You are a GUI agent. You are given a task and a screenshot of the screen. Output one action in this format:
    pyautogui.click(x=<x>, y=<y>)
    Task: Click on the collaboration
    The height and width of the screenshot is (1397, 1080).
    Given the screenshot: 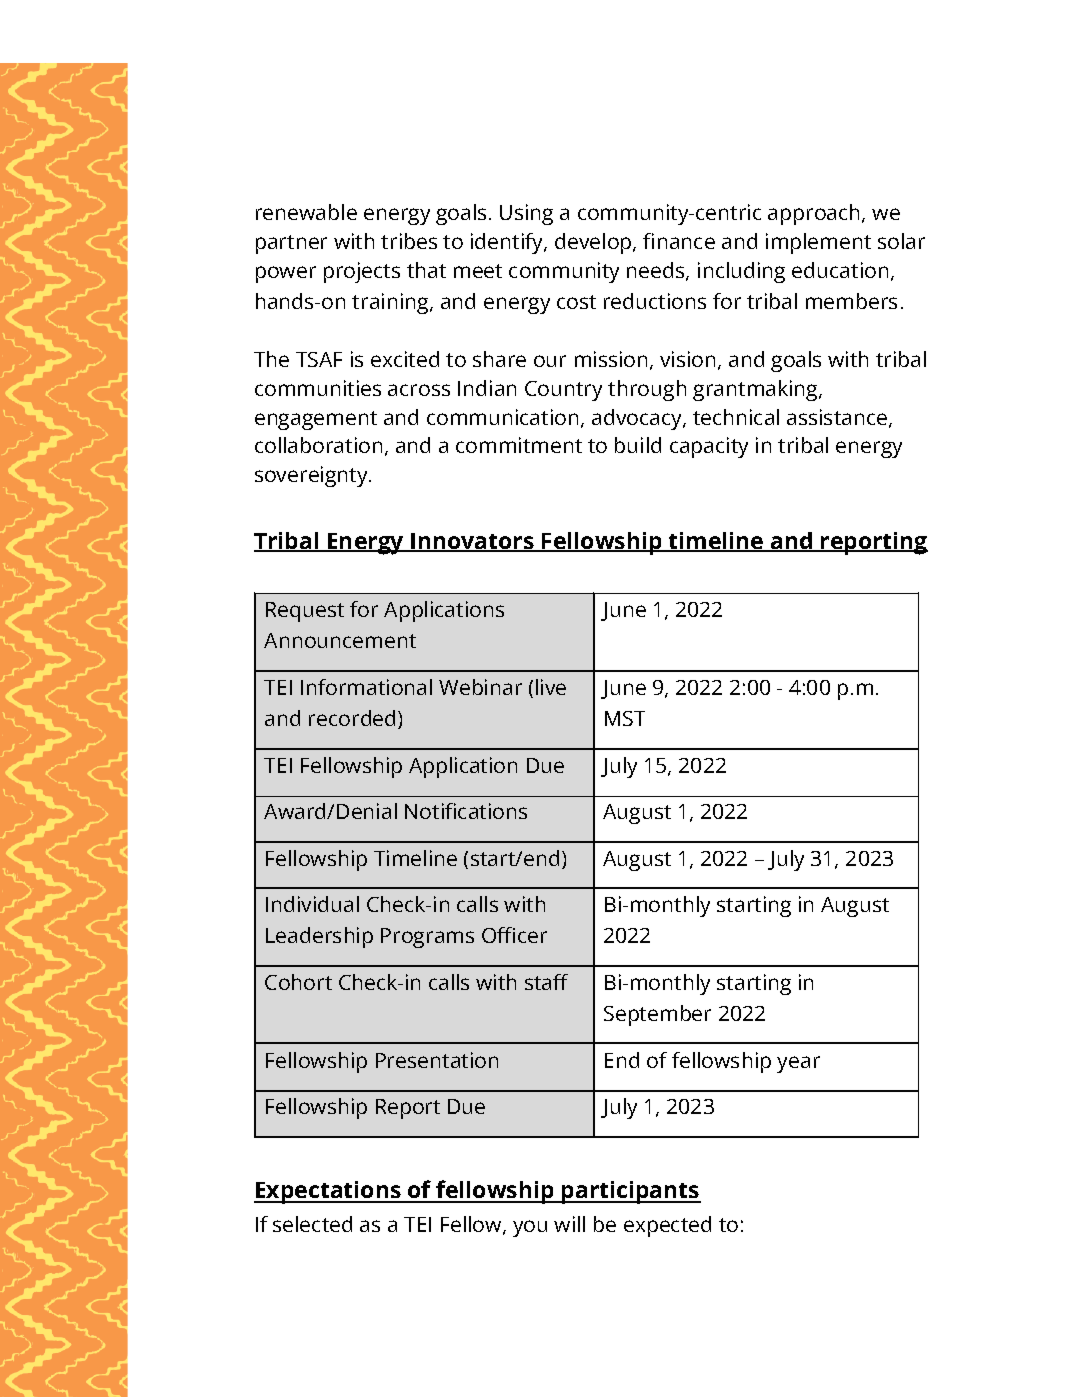 What is the action you would take?
    pyautogui.click(x=318, y=445)
